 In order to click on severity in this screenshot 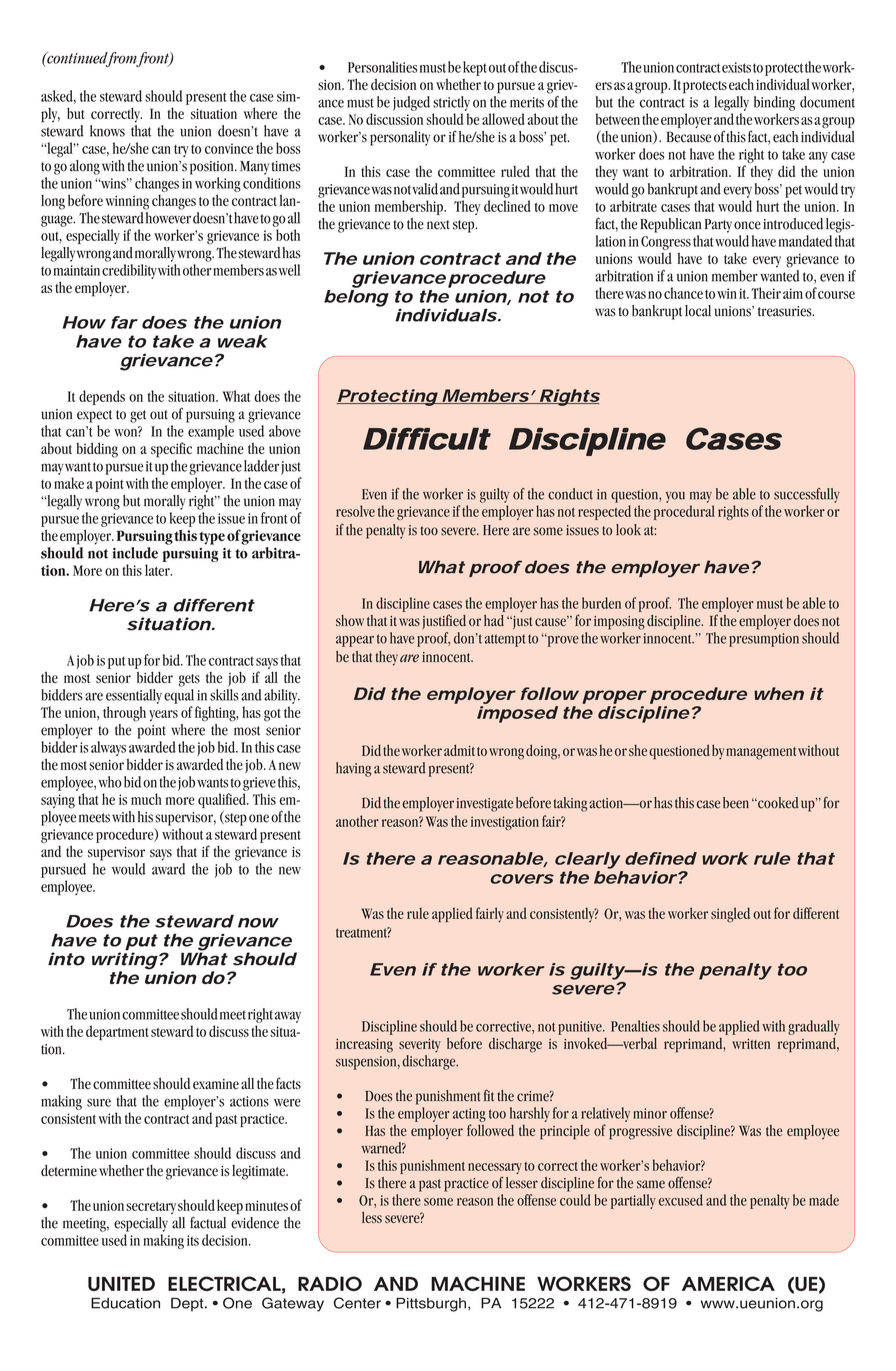, I will do `click(420, 1046)`.
